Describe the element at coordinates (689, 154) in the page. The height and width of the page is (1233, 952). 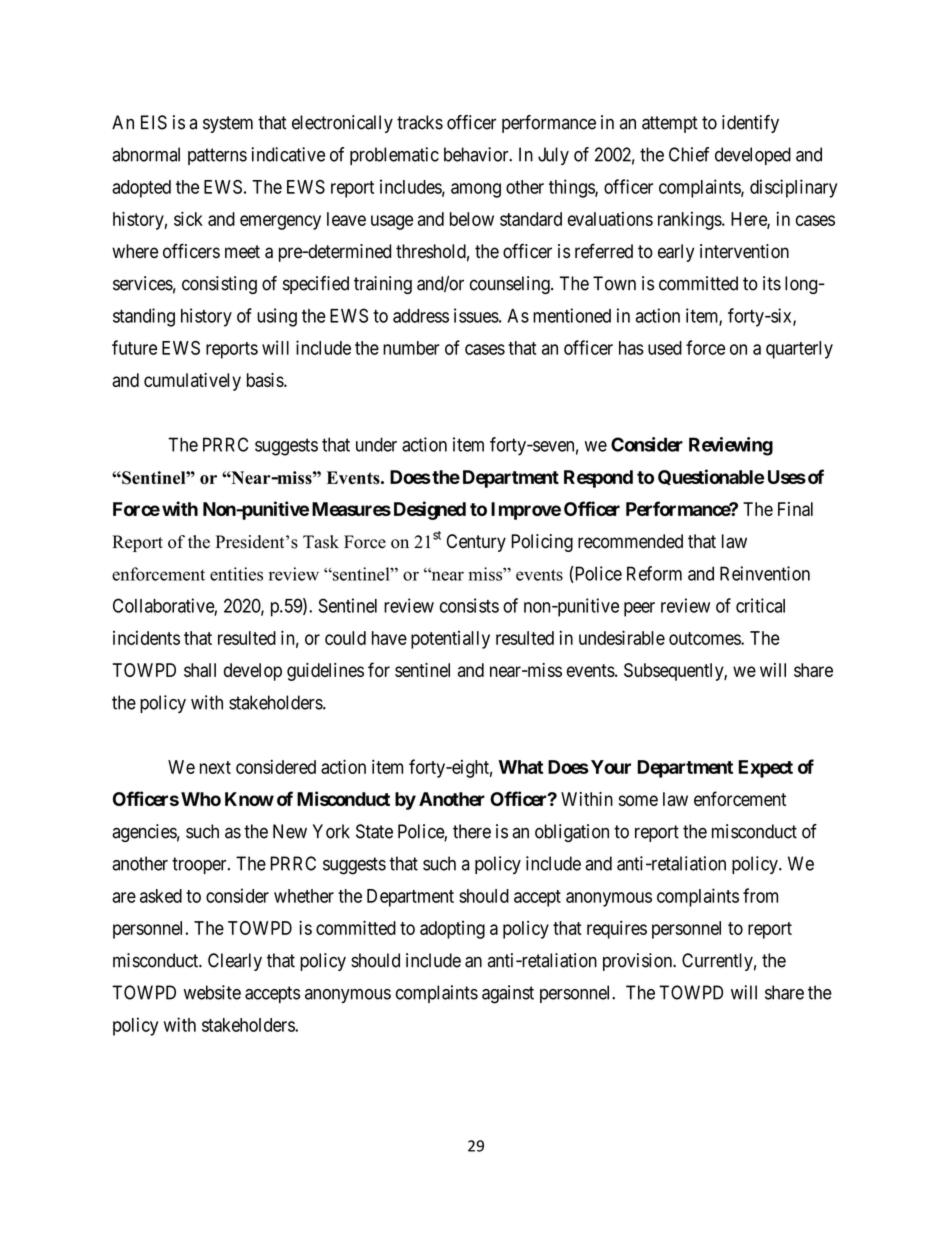
I see `Chief` at that location.
